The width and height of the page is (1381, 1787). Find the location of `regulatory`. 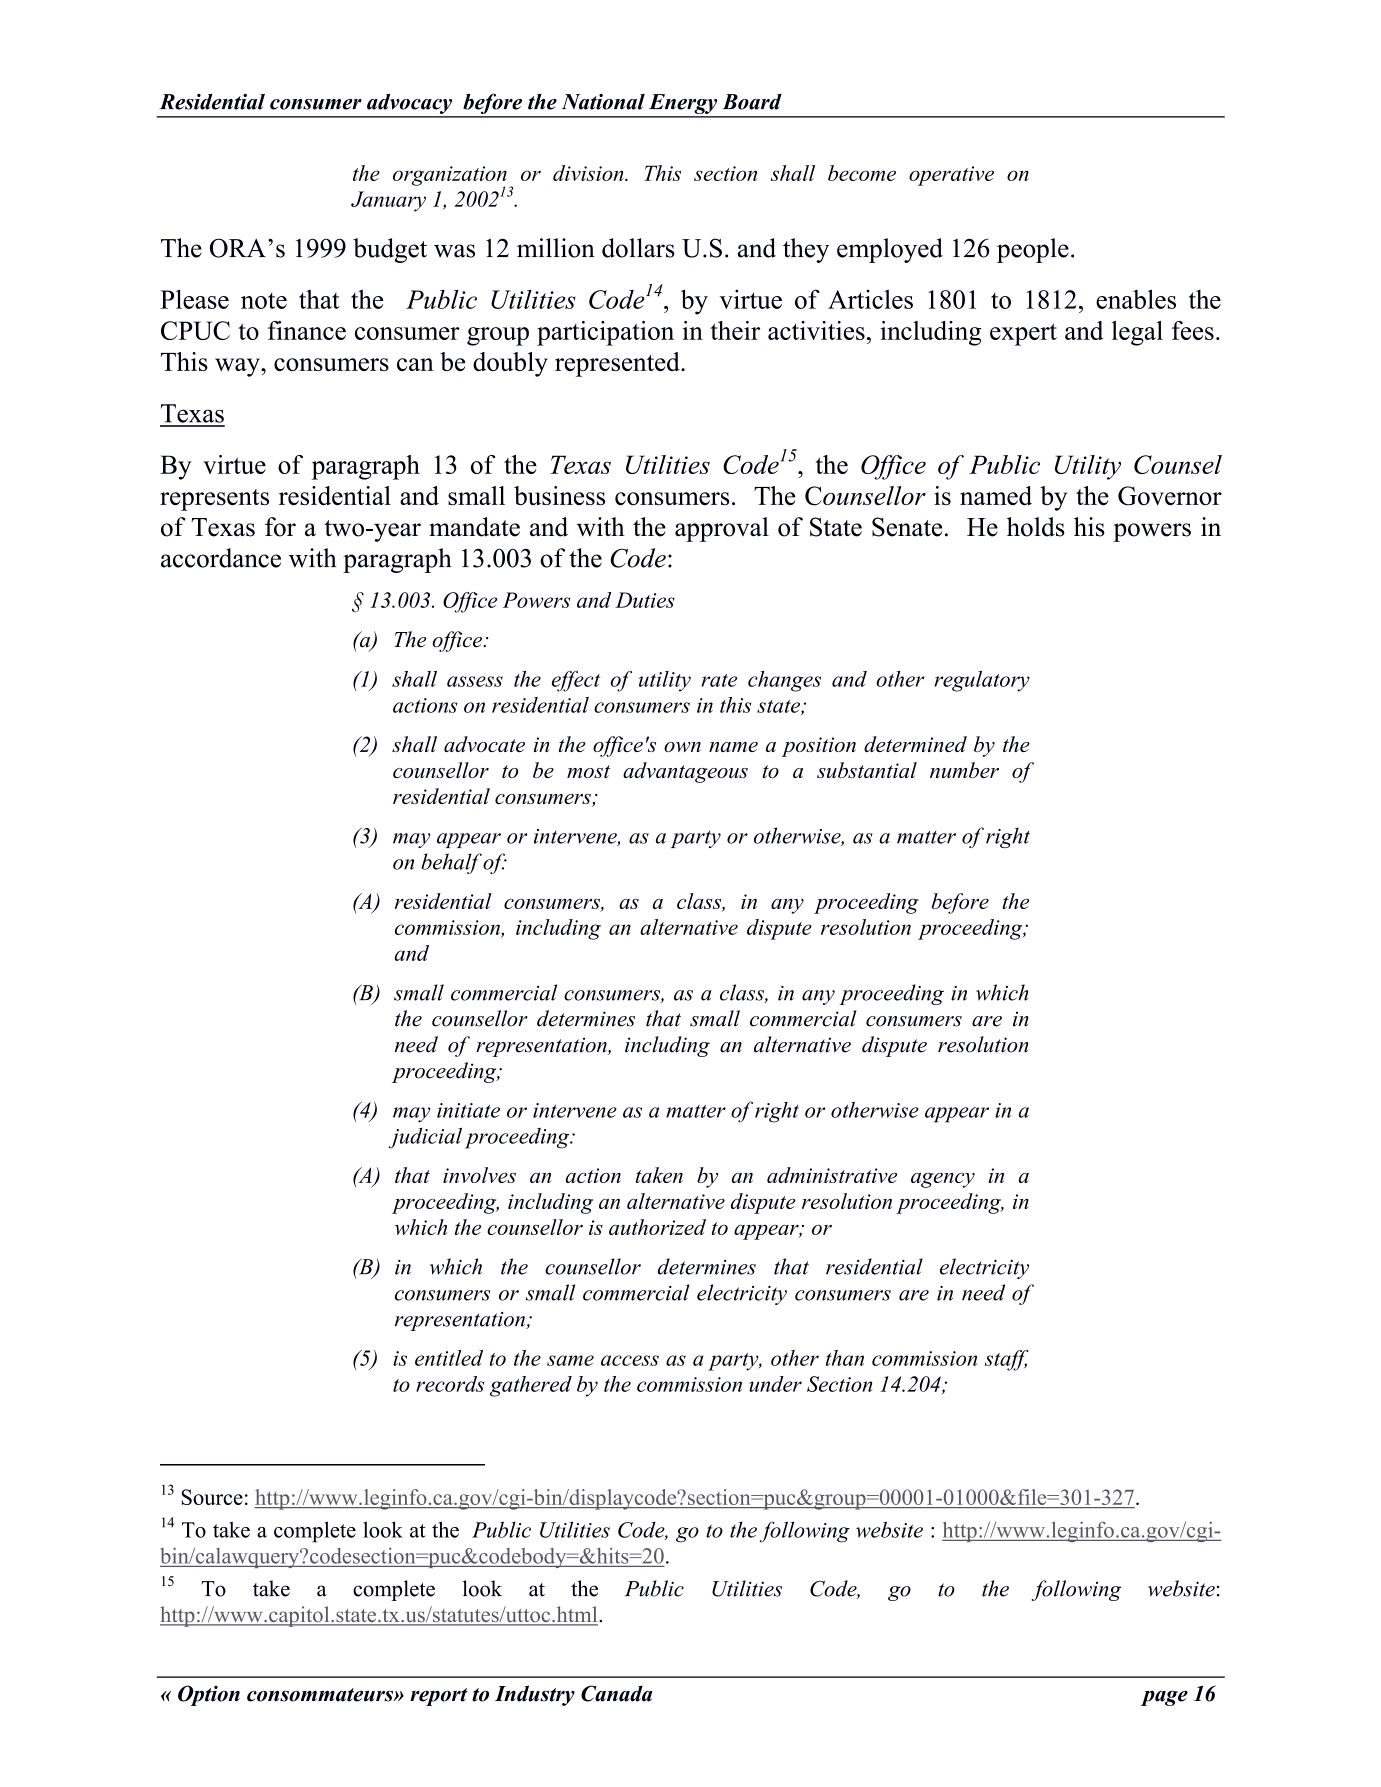

regulatory is located at coordinates (982, 681).
